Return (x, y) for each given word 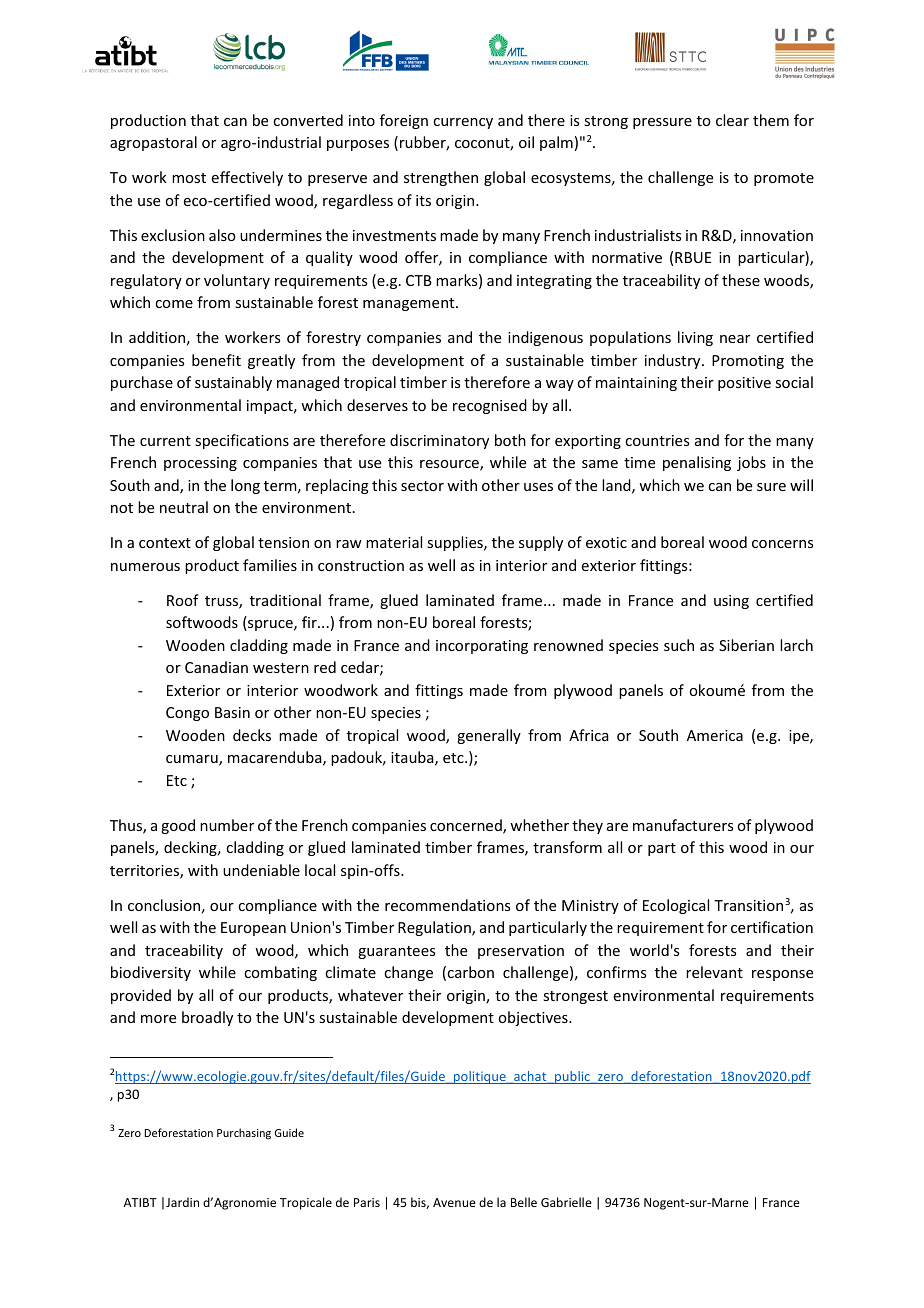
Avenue (454, 1202)
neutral (184, 507)
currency (463, 123)
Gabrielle (566, 1202)
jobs (751, 463)
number (227, 825)
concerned (467, 826)
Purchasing (244, 1134)
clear (732, 120)
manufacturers (683, 825)
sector (422, 486)
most (189, 178)
